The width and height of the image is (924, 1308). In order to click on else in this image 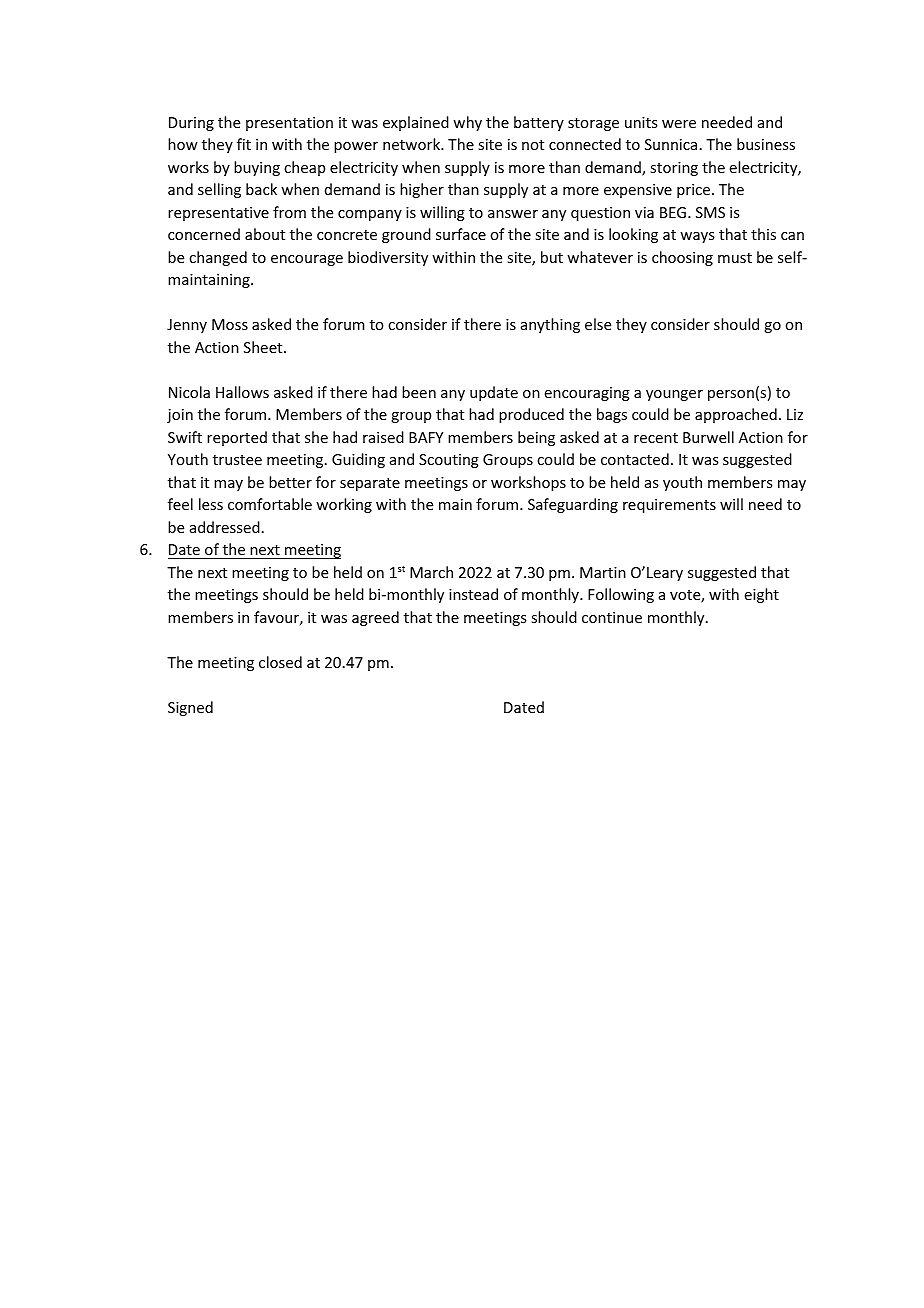, I will do `click(598, 324)`.
